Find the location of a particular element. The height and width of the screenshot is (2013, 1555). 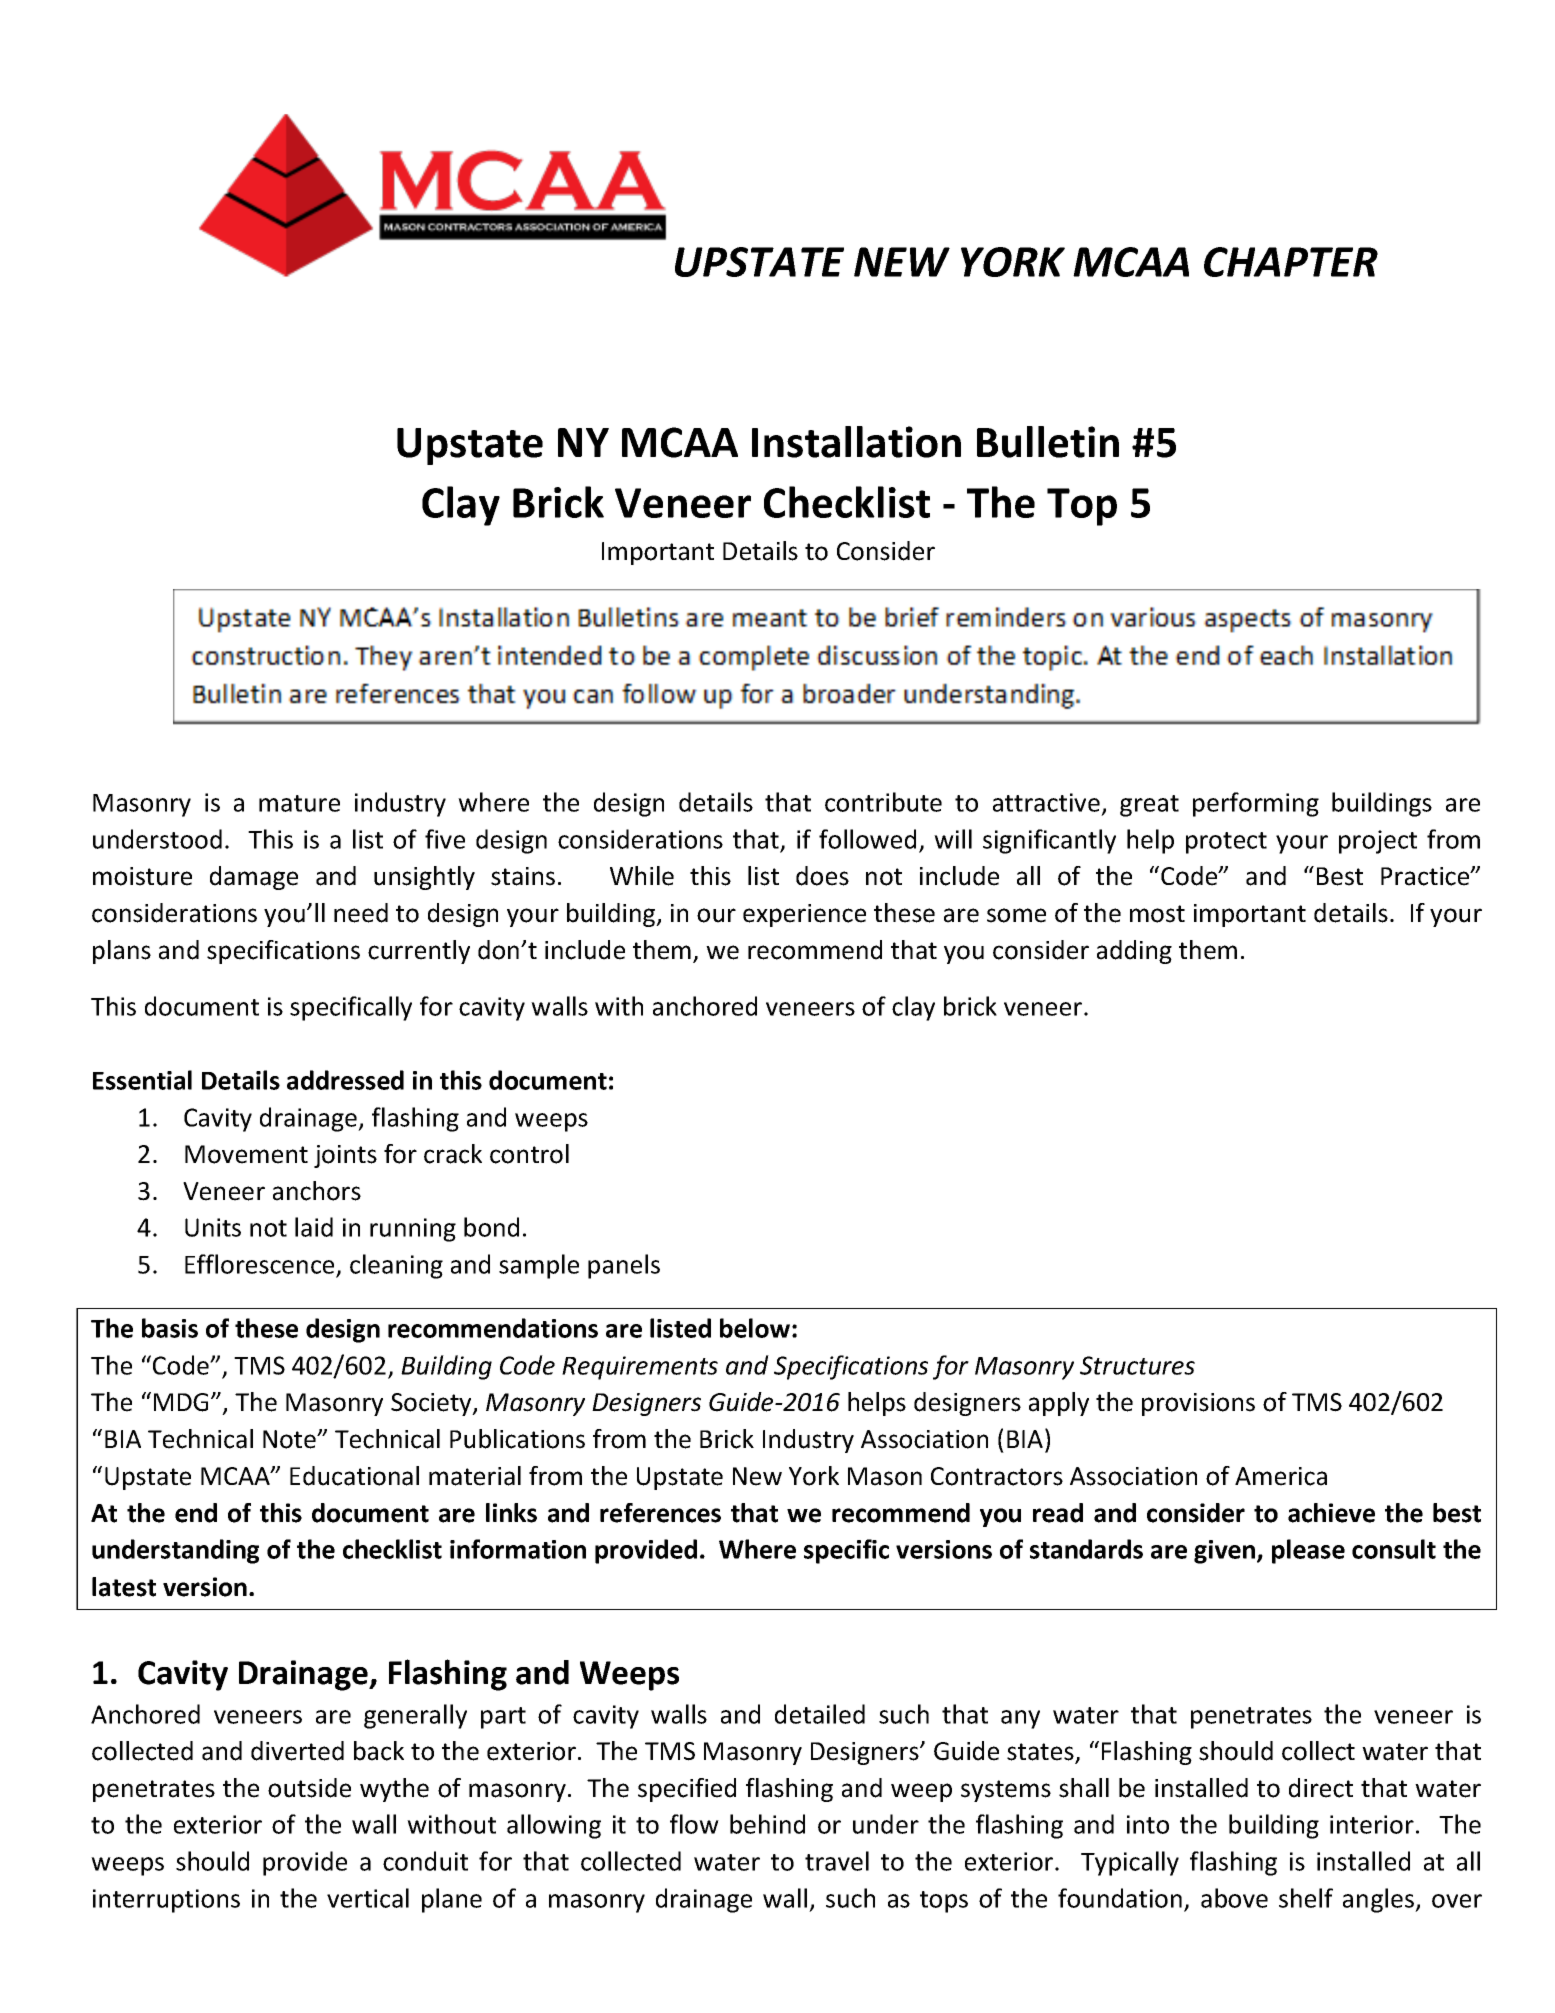

outside is located at coordinates (309, 1788).
